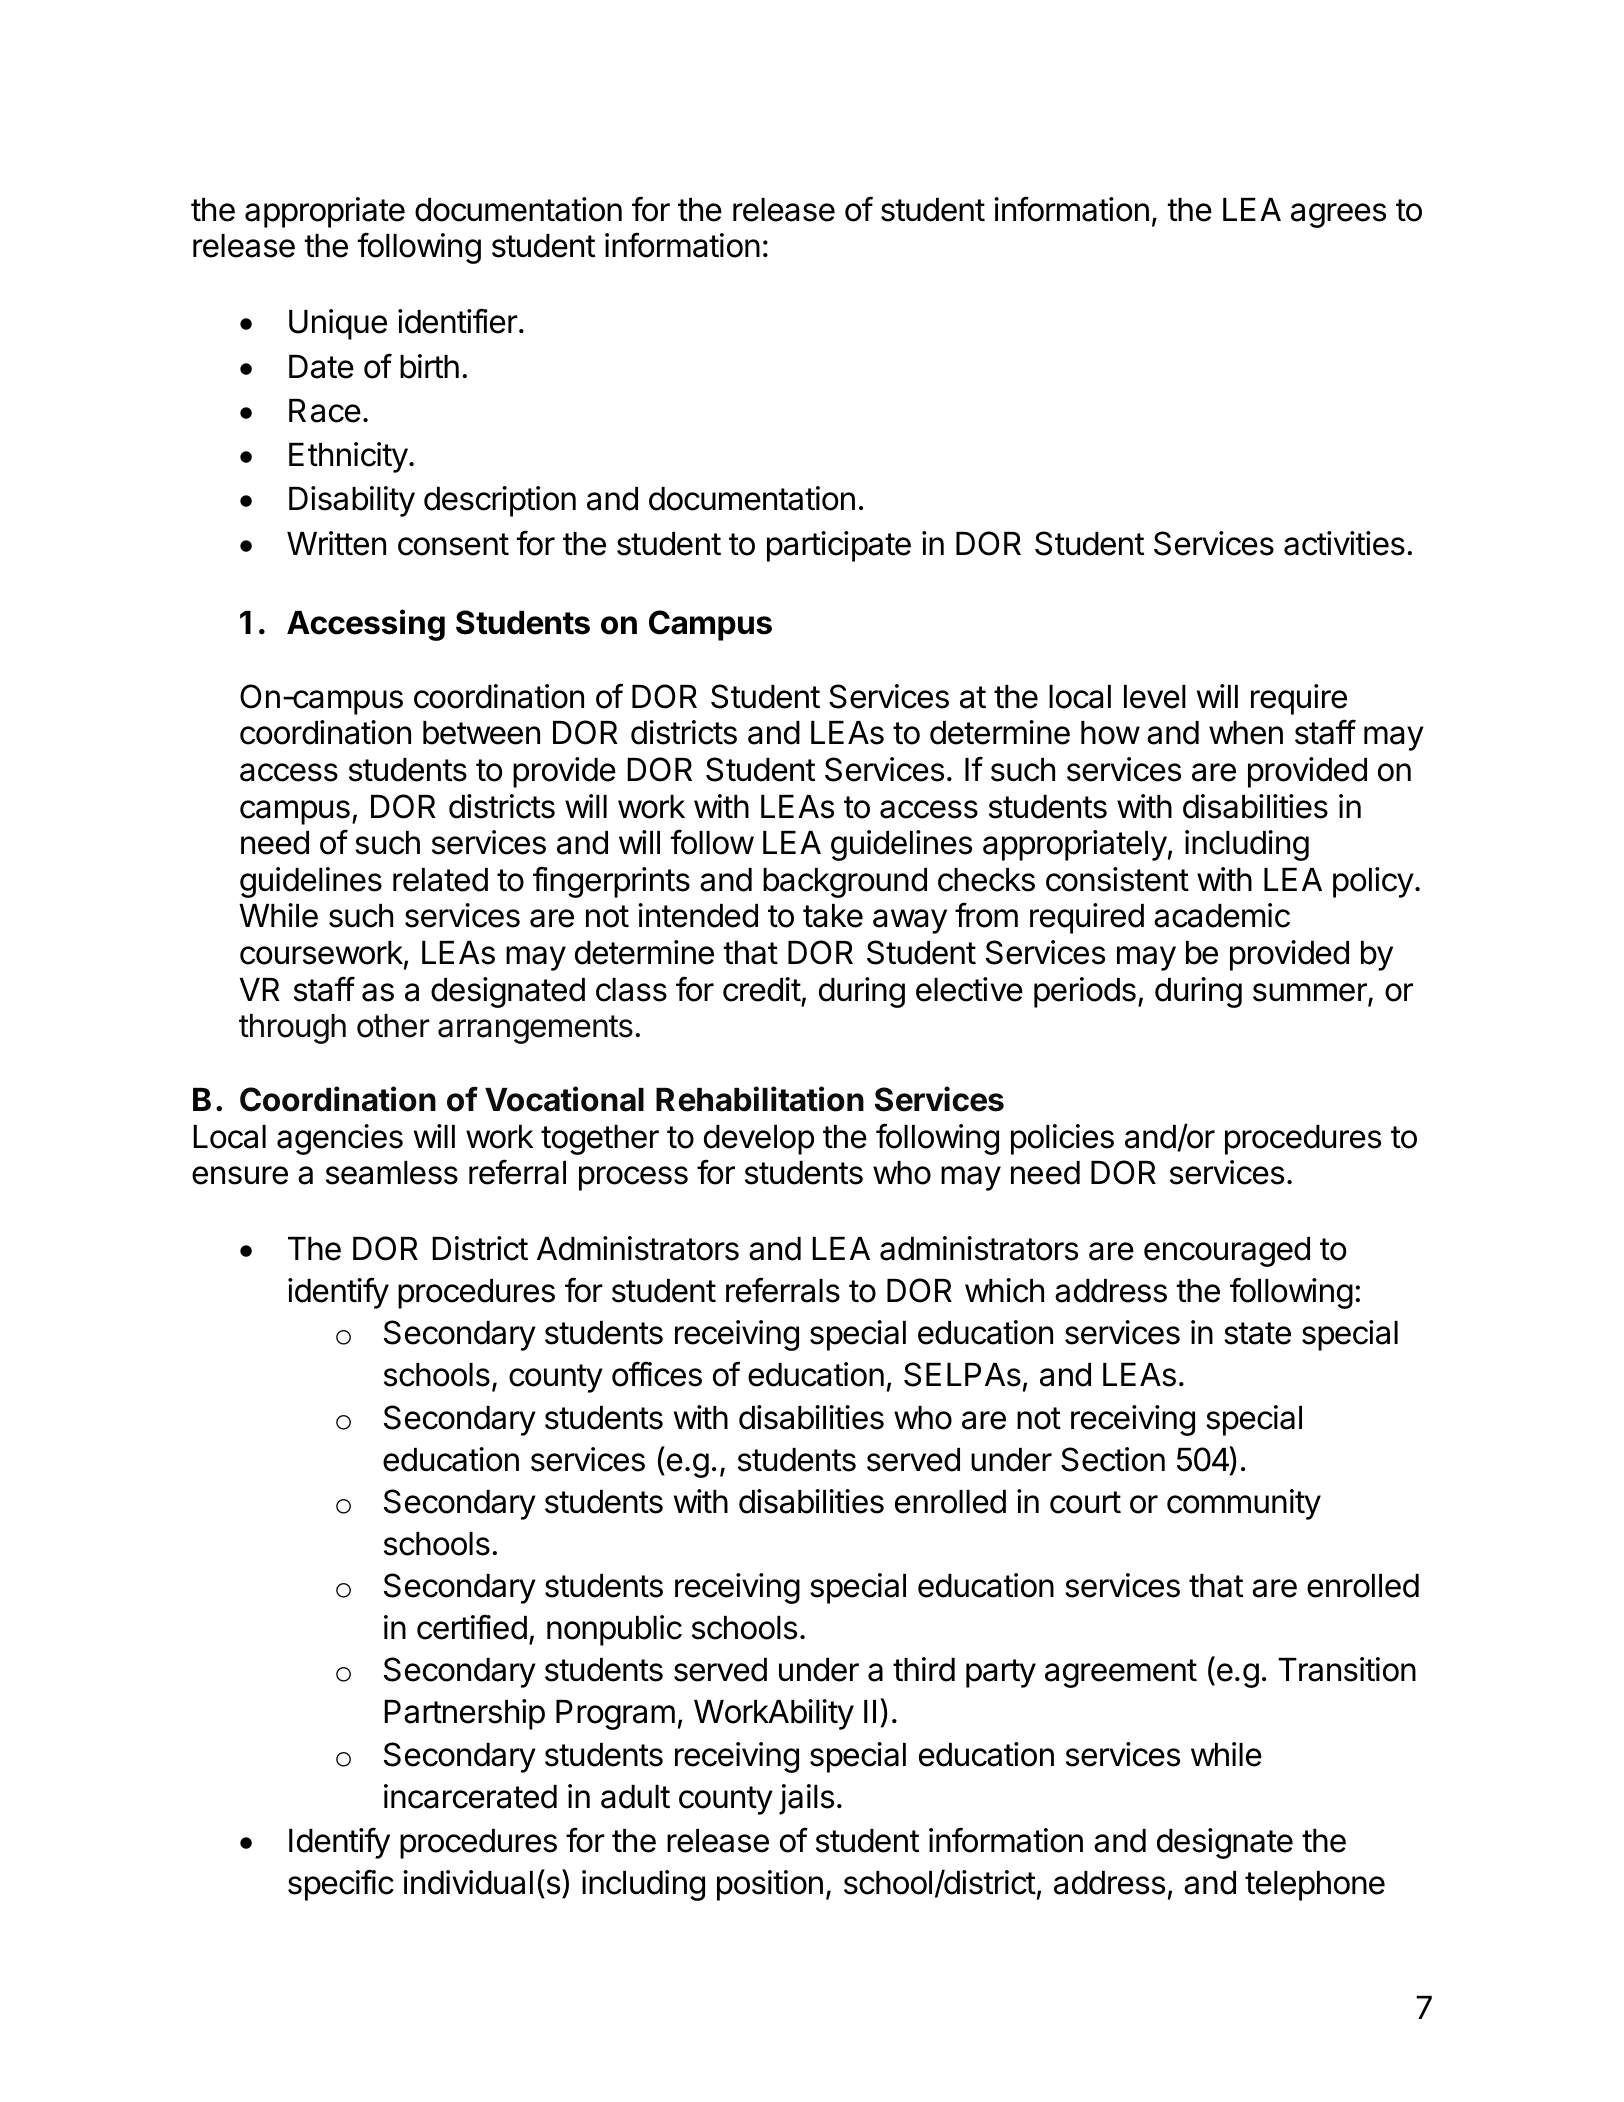 This document has width=1624, height=2102. Describe the element at coordinates (839, 546) in the document. I see `participate` at that location.
